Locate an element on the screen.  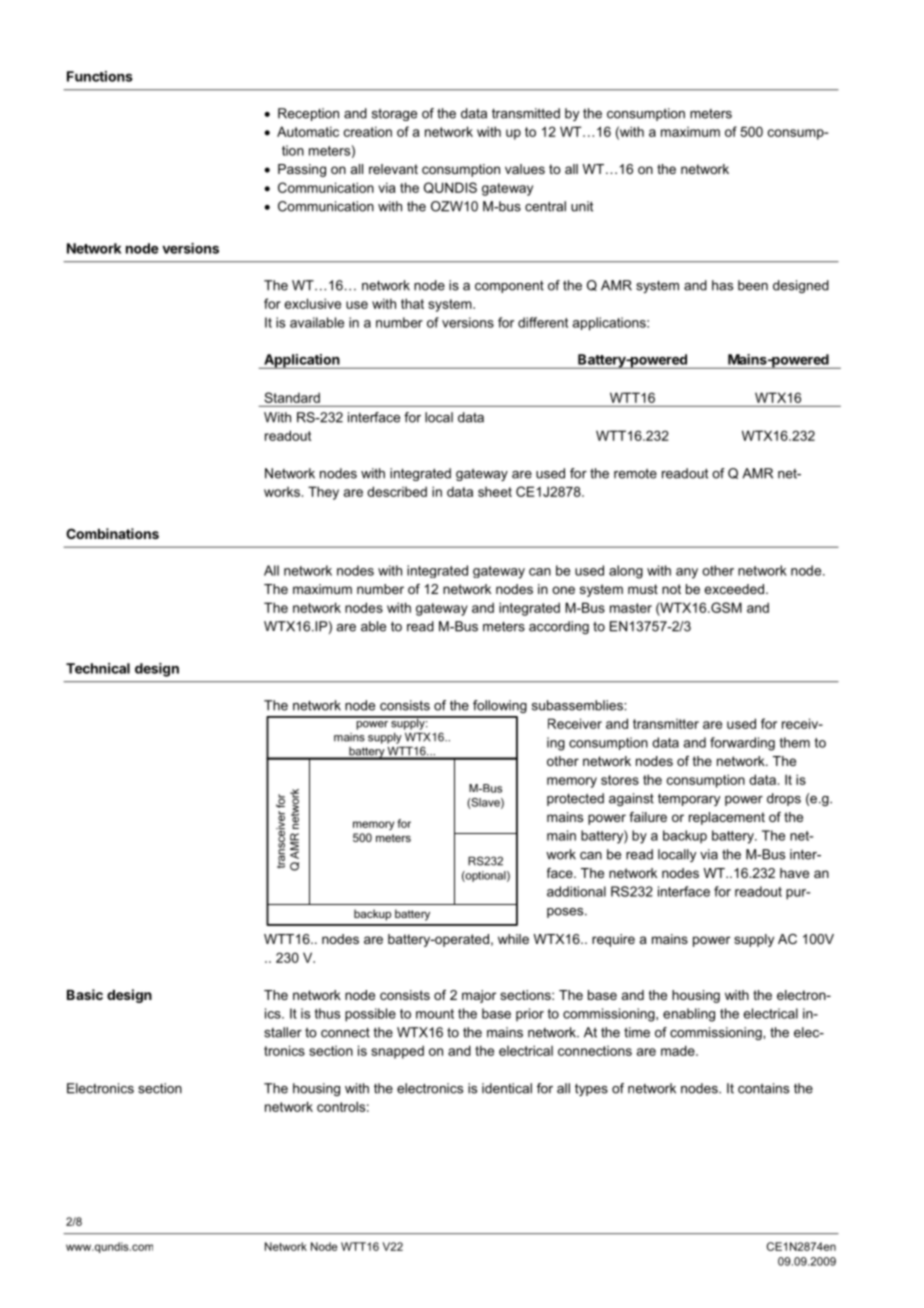
that is located at coordinates (412, 303).
